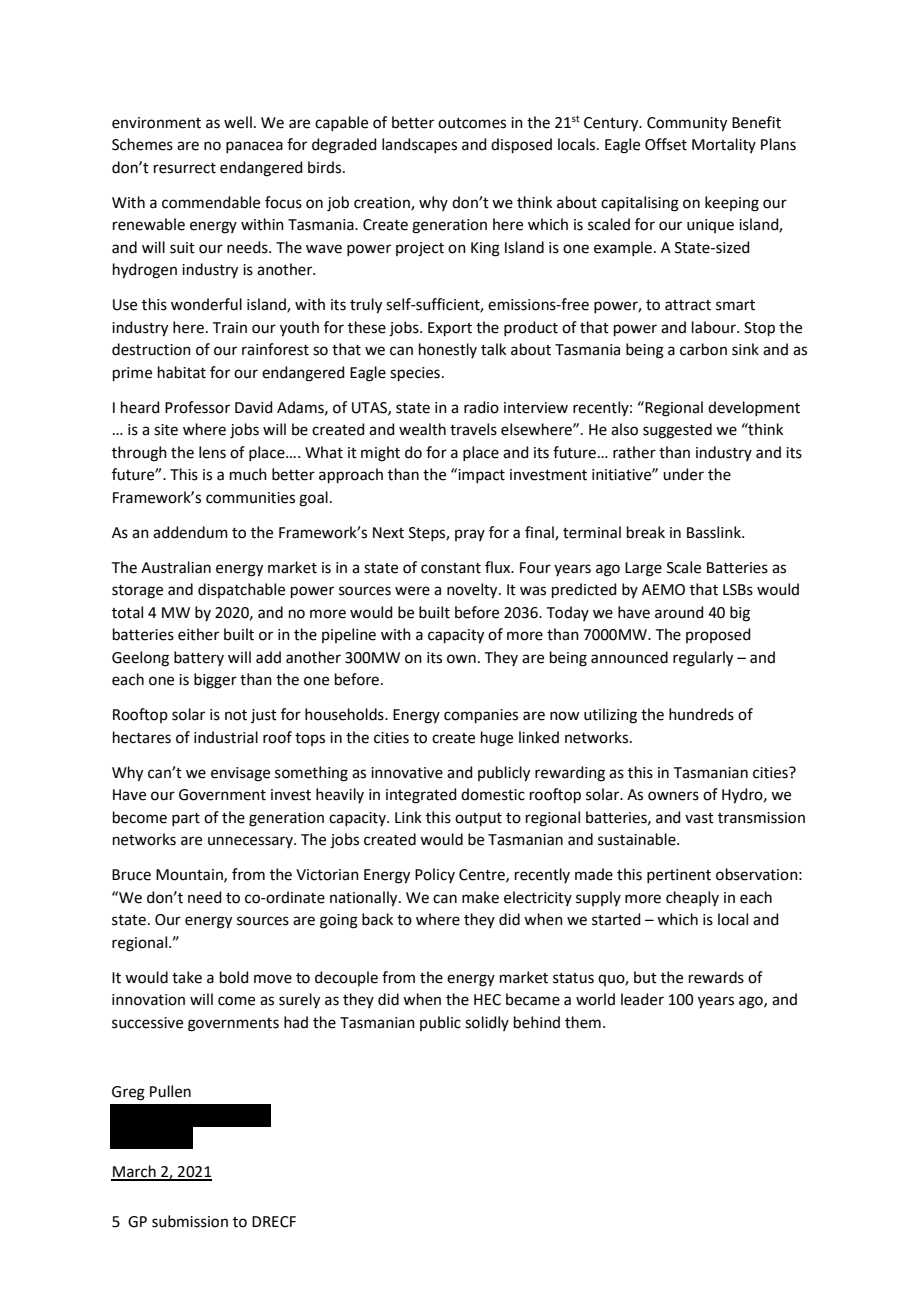 The width and height of the document is (924, 1308). What do you see at coordinates (487, 1023) in the document?
I see `solidly` at bounding box center [487, 1023].
